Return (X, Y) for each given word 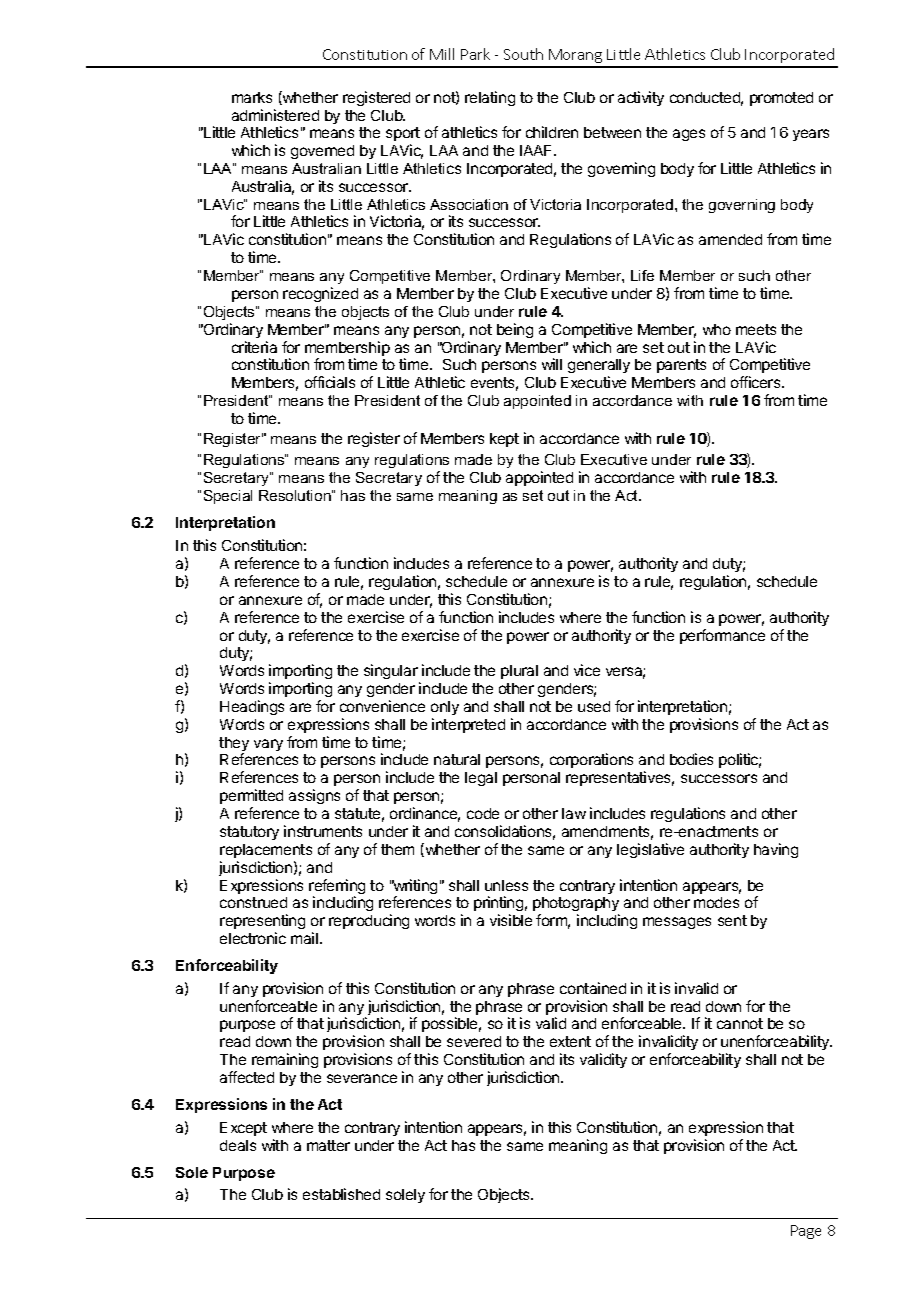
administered (275, 115)
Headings (252, 707)
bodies (691, 759)
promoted (781, 99)
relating (490, 98)
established (341, 1194)
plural (519, 672)
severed (474, 1041)
